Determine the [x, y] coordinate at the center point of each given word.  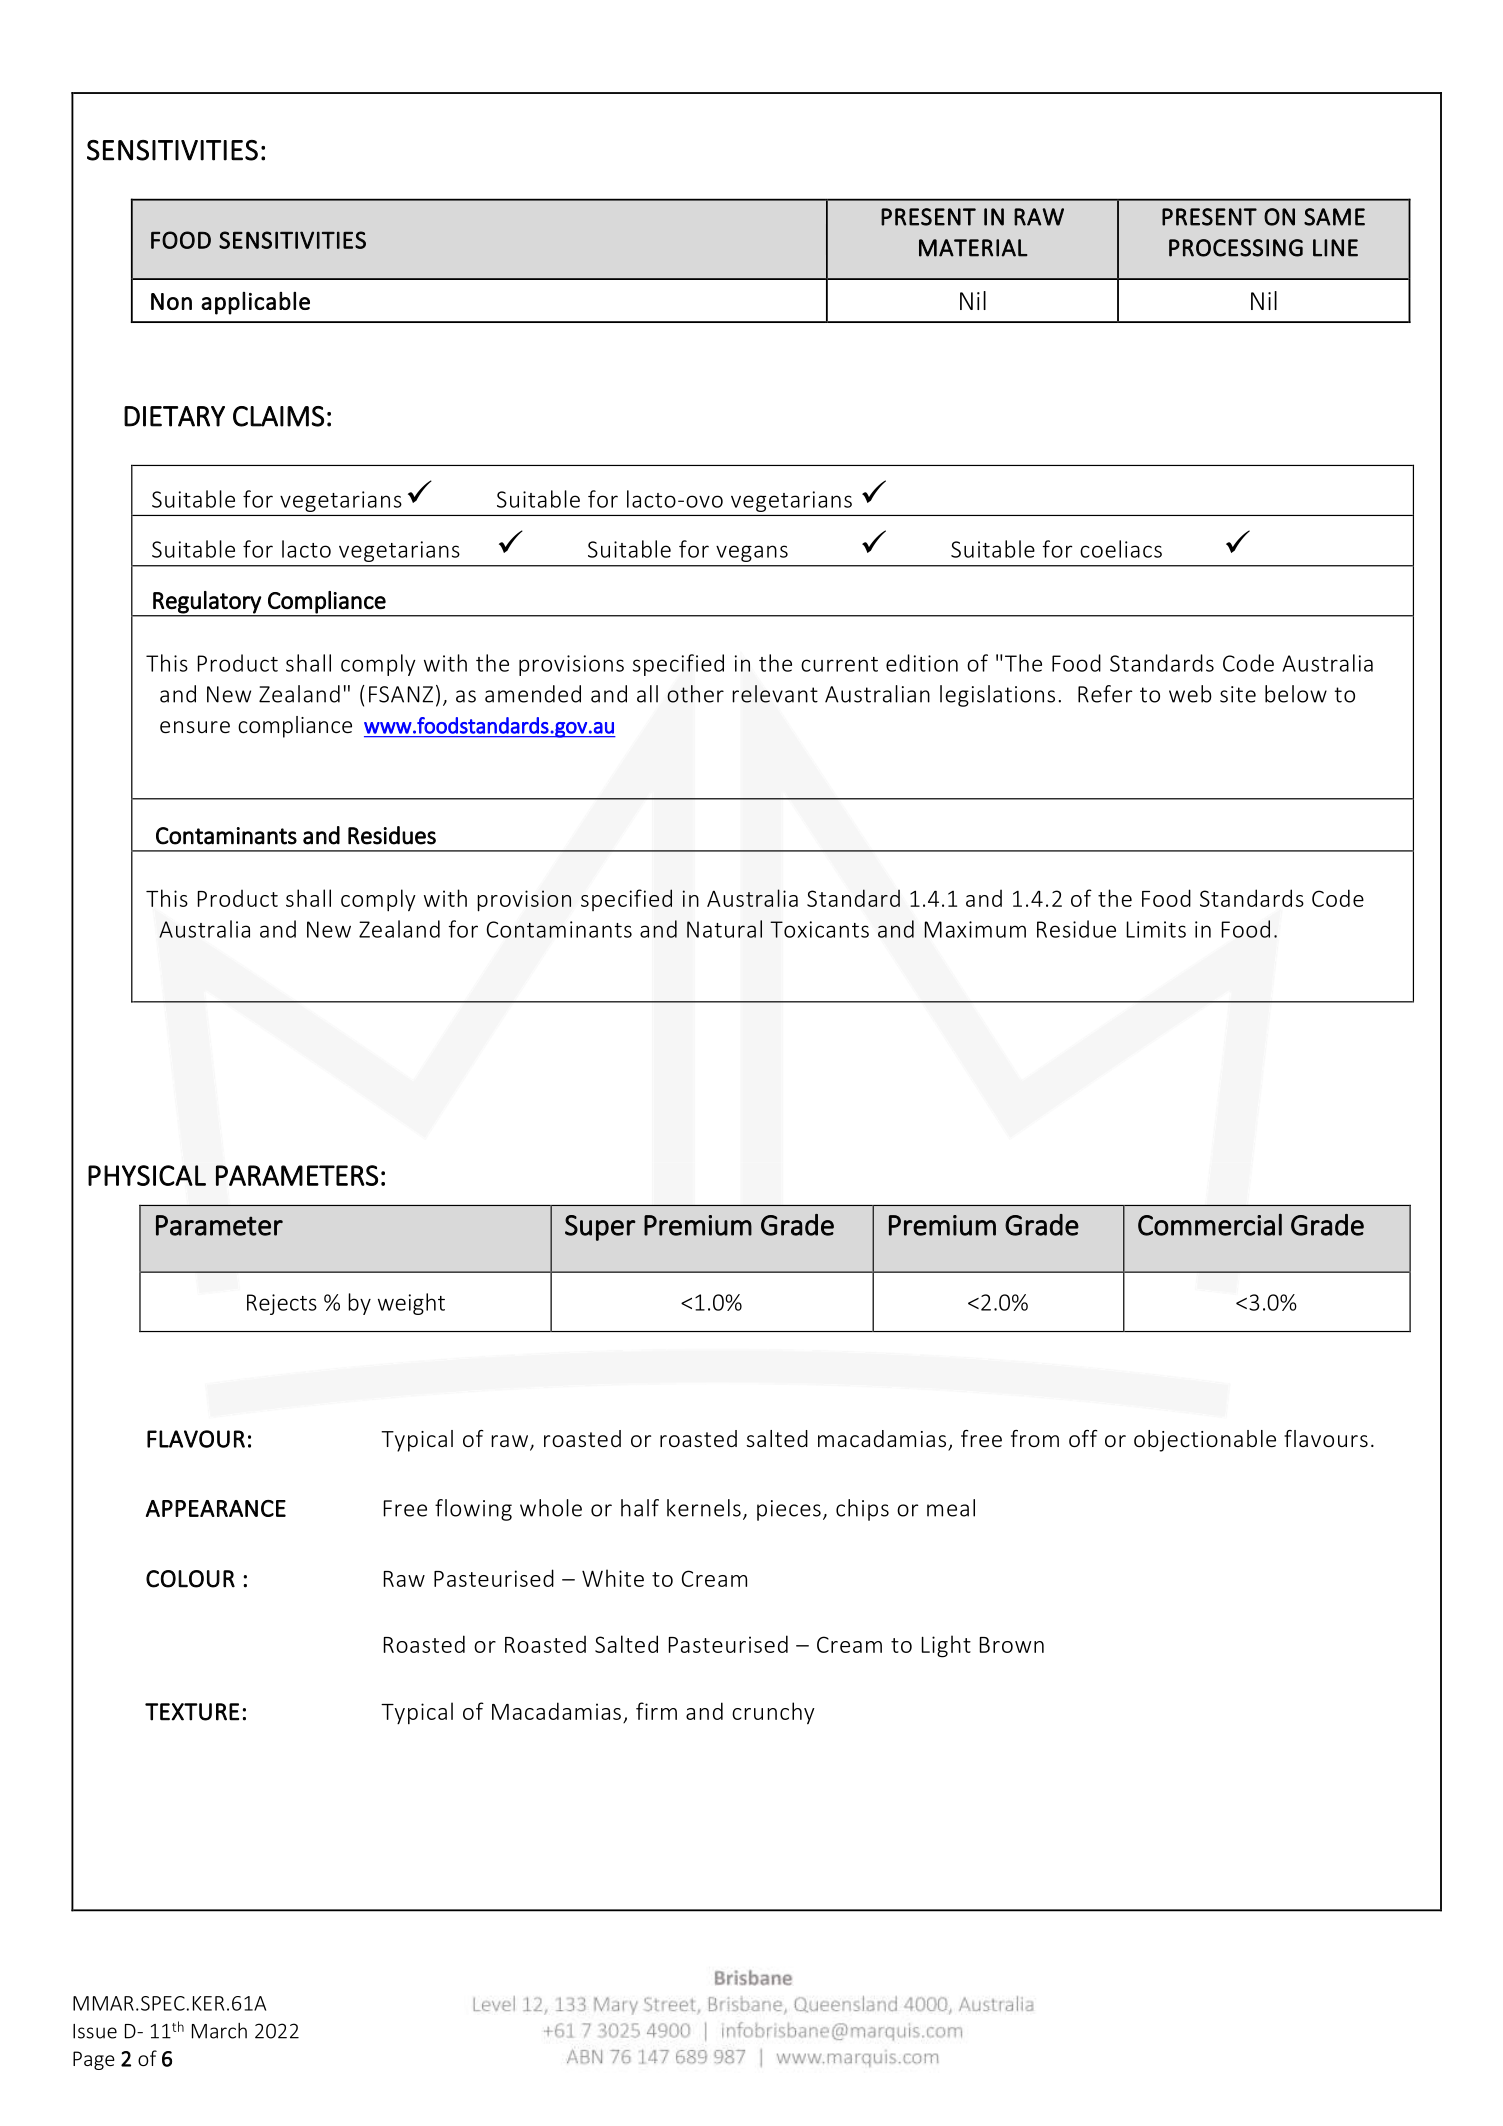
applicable [255, 303]
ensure [195, 727]
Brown [1012, 1645]
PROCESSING [1236, 248]
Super [600, 1228]
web [1190, 694]
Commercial [1210, 1224]
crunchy [773, 1713]
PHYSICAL [147, 1175]
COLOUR [190, 1579]
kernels [704, 1508]
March [219, 2031]
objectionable [1205, 1441]
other [695, 694]
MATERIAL [973, 248]
